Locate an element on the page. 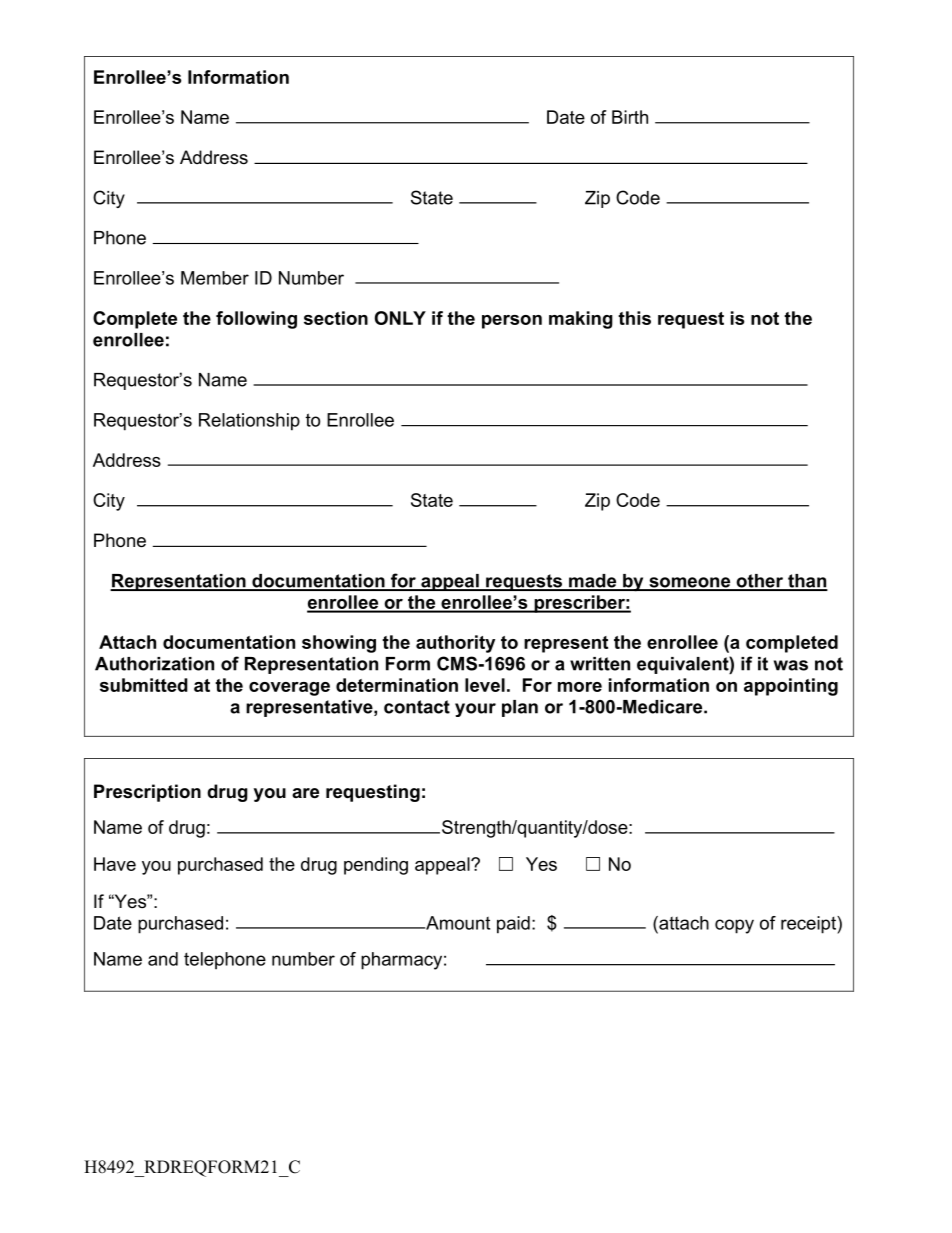  Birth is located at coordinates (630, 117).
